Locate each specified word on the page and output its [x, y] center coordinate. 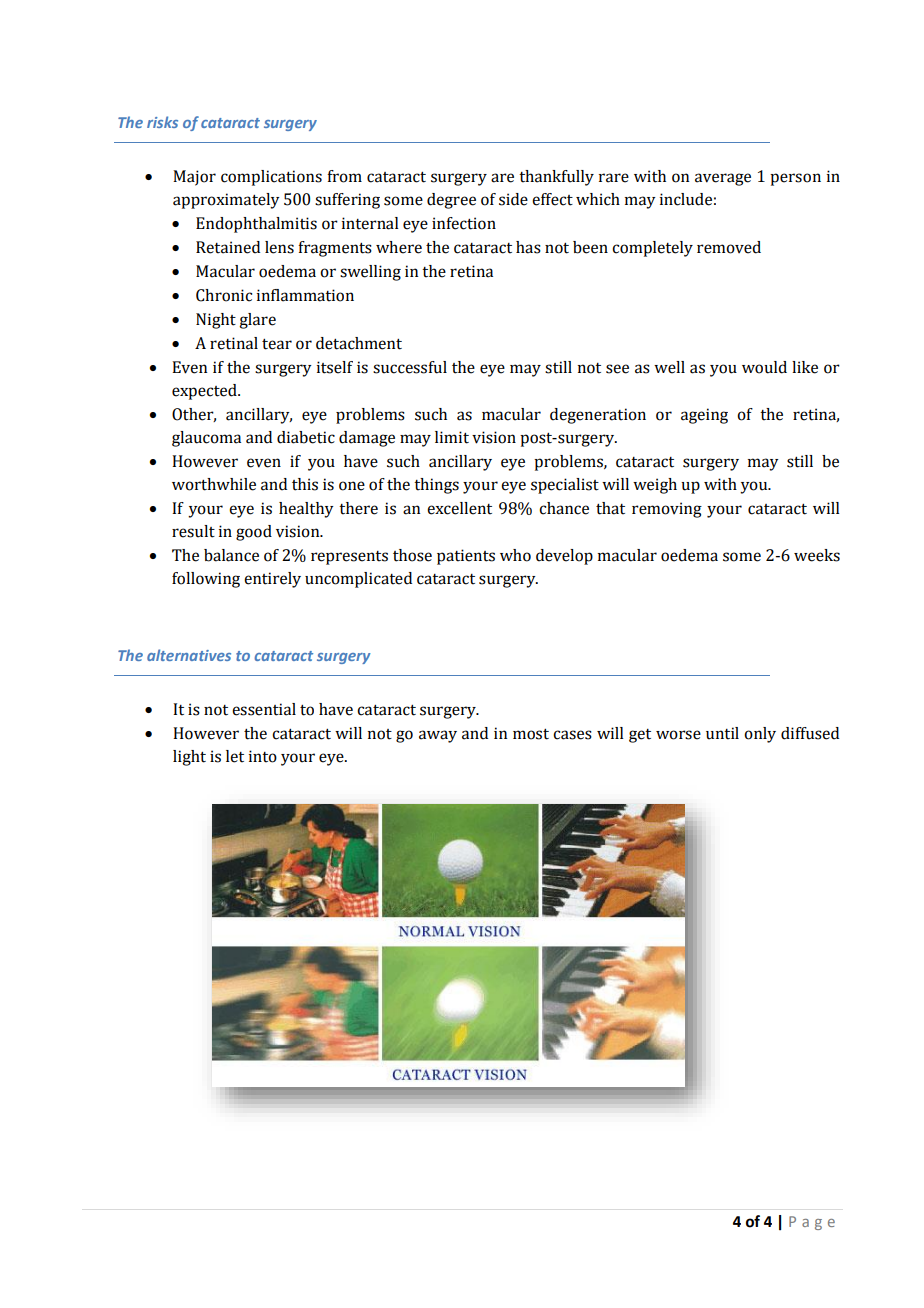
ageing [704, 416]
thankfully [556, 178]
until [722, 733]
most [531, 734]
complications [271, 178]
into [263, 756]
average [723, 179]
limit [452, 437]
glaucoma [206, 439]
